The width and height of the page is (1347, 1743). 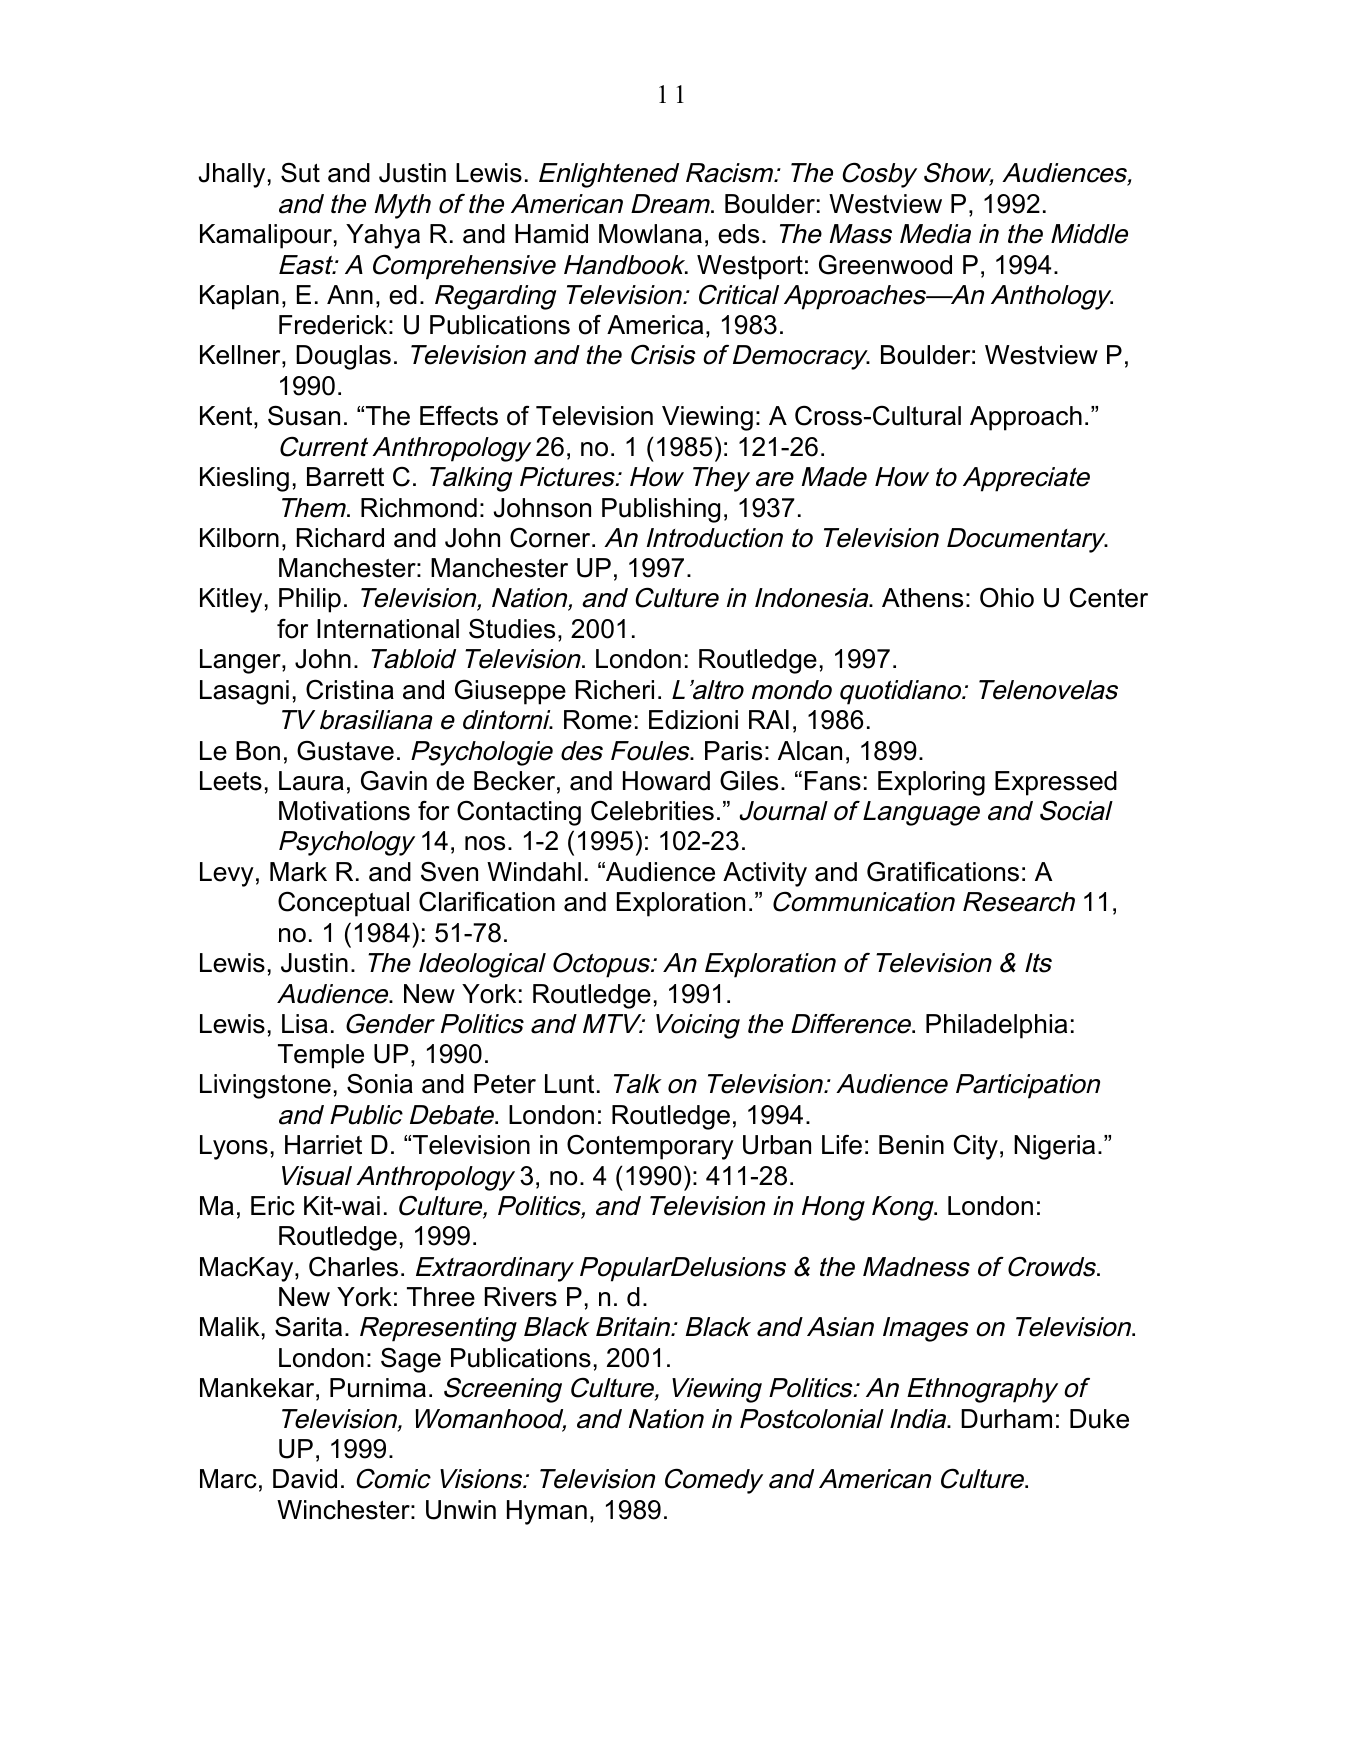 I want to click on Expressed, so click(x=1056, y=783).
